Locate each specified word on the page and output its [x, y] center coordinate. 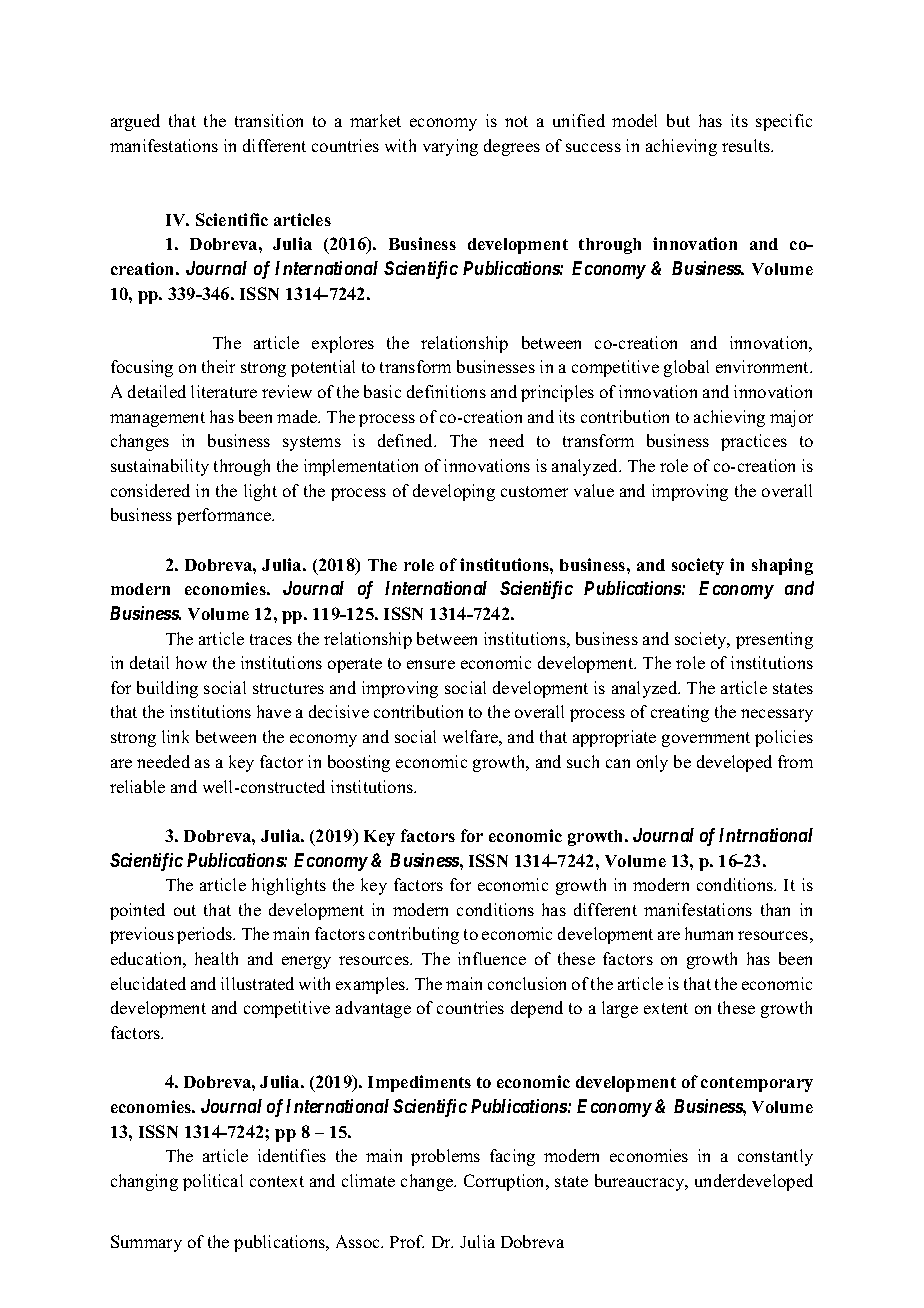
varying [450, 147]
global [686, 368]
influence [492, 958]
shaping [782, 566]
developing [454, 492]
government [706, 739]
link [175, 736]
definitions [446, 391]
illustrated [257, 983]
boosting [359, 763]
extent [666, 1008]
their [218, 366]
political [213, 1182]
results [747, 145]
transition [269, 120]
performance [225, 516]
